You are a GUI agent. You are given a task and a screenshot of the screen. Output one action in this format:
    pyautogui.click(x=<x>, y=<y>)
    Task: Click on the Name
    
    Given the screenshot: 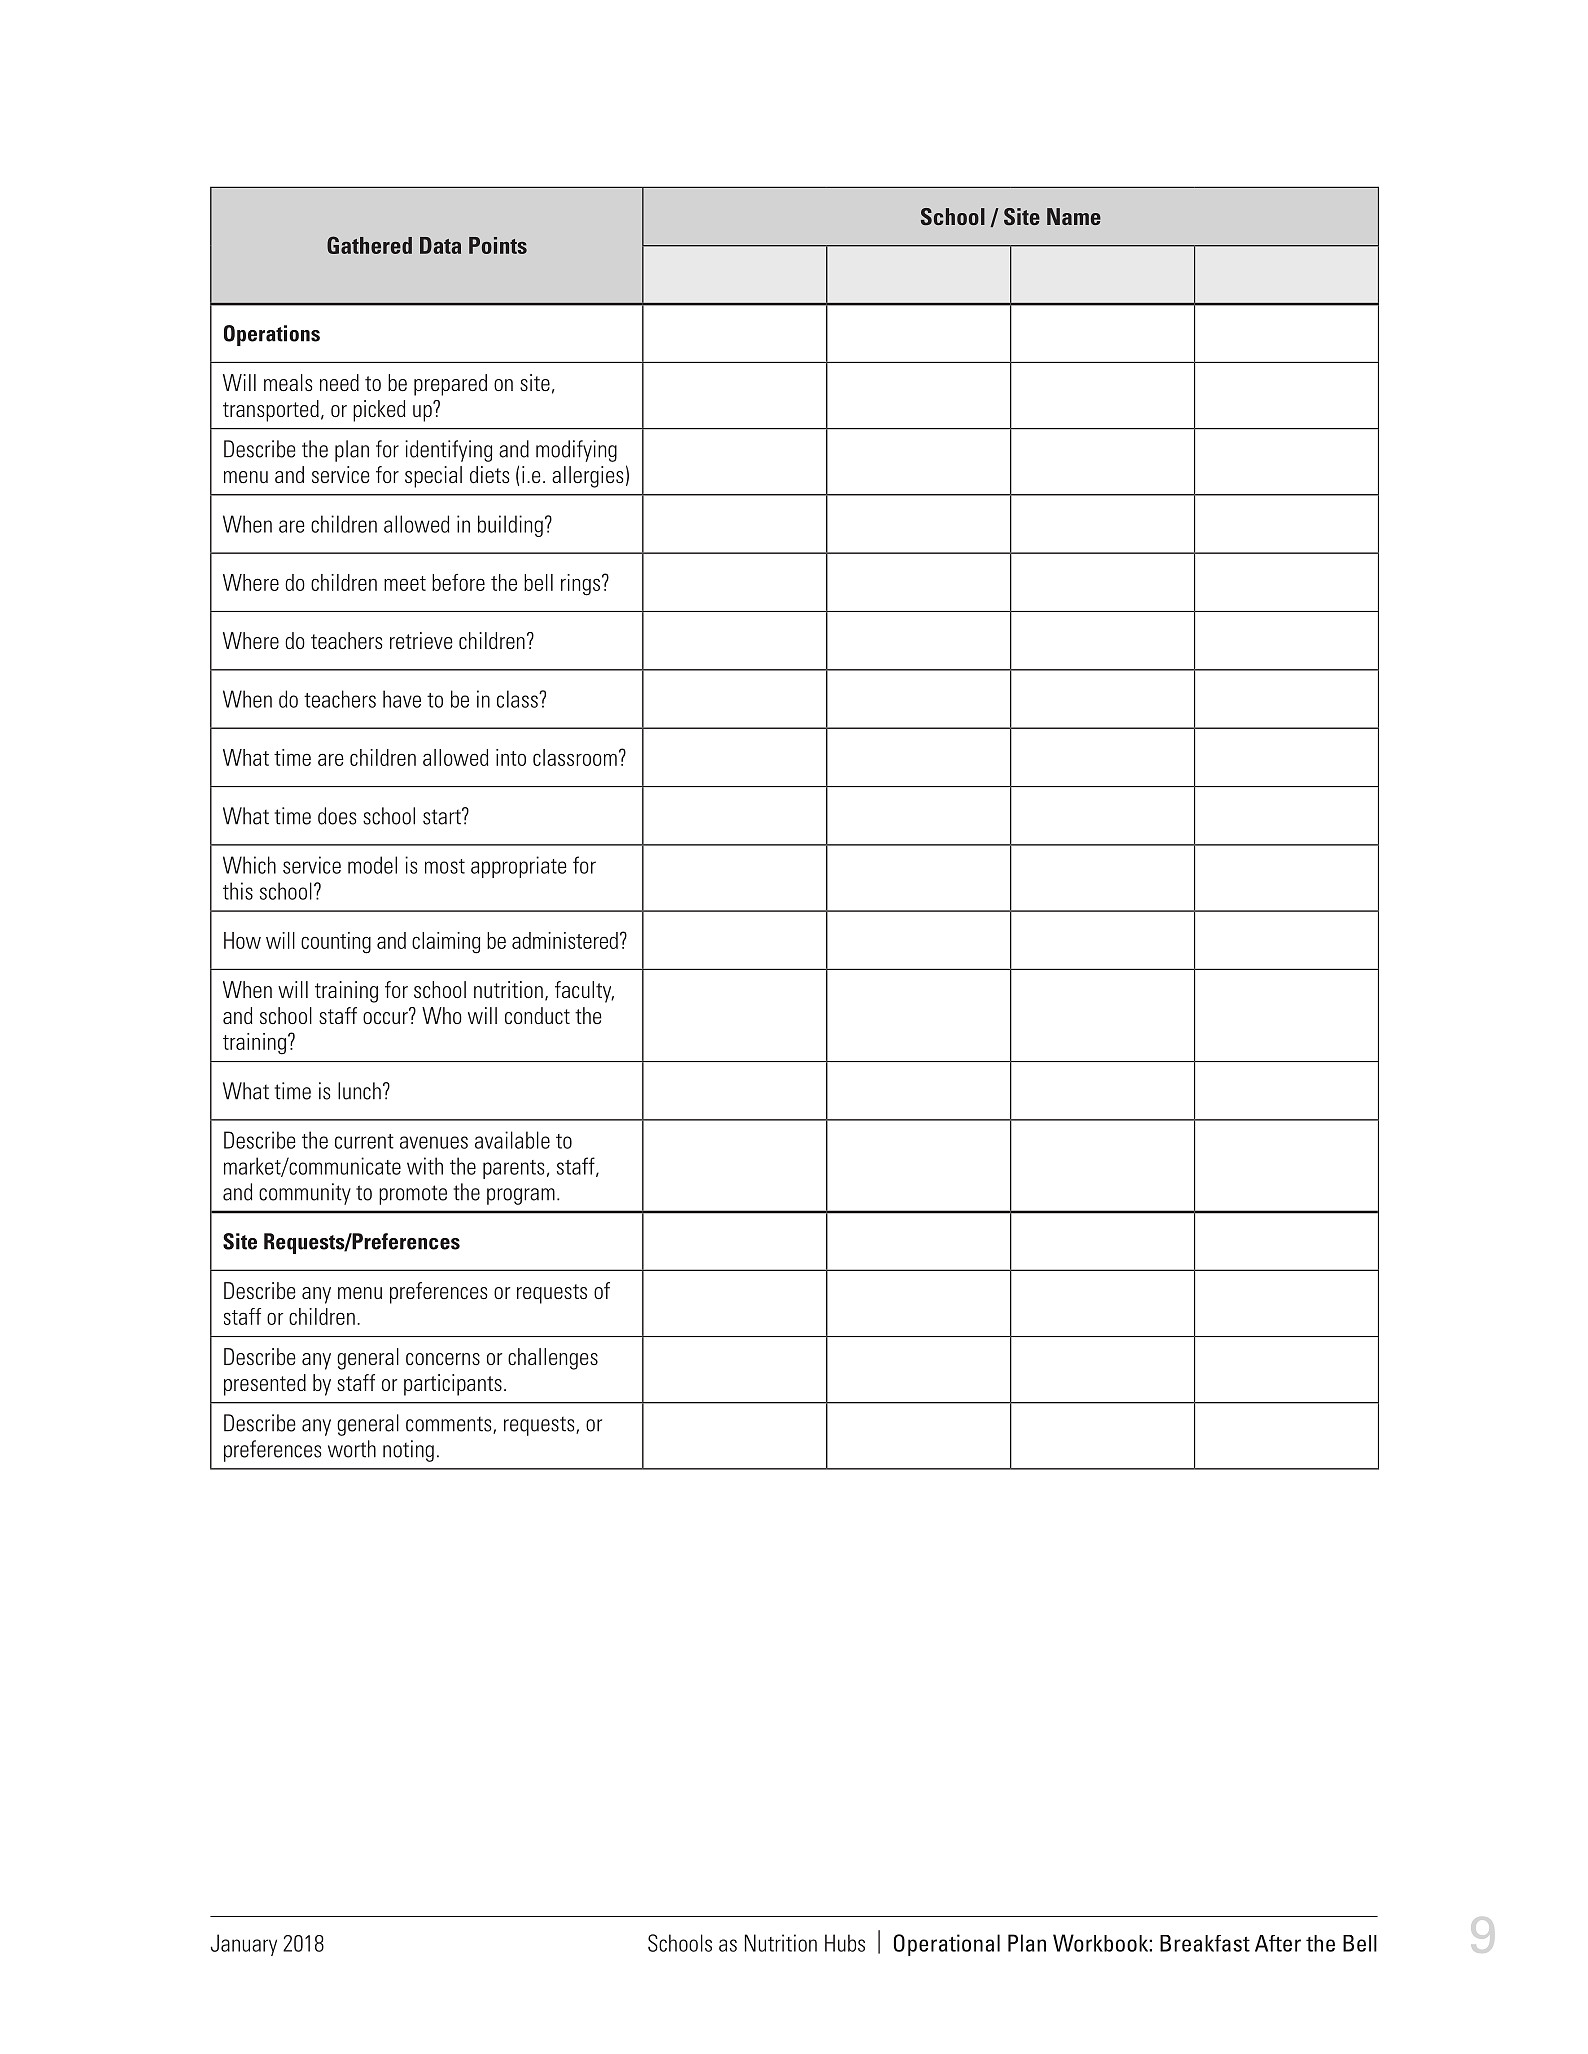 What is the action you would take?
    pyautogui.click(x=1074, y=216)
